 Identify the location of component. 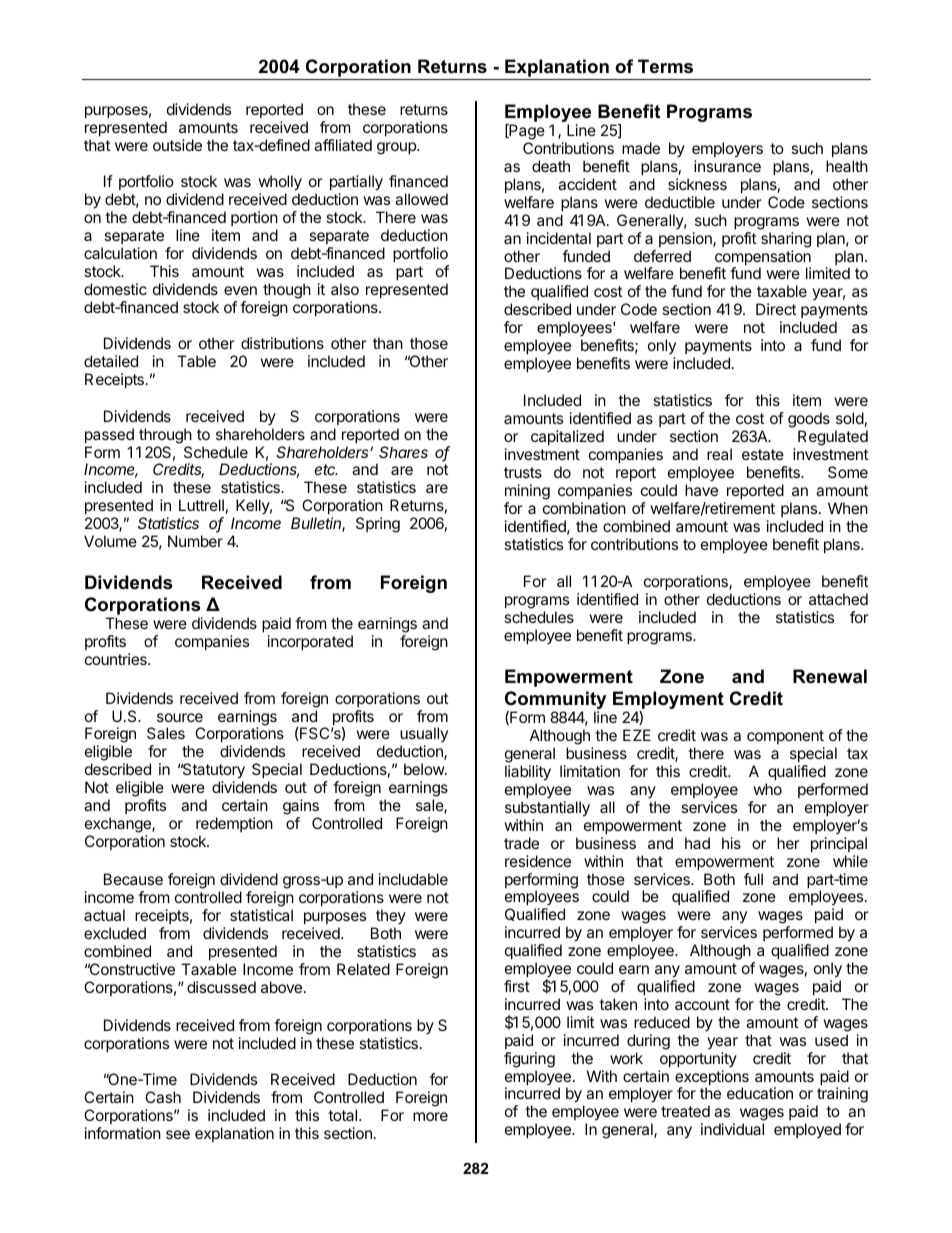
(785, 737).
